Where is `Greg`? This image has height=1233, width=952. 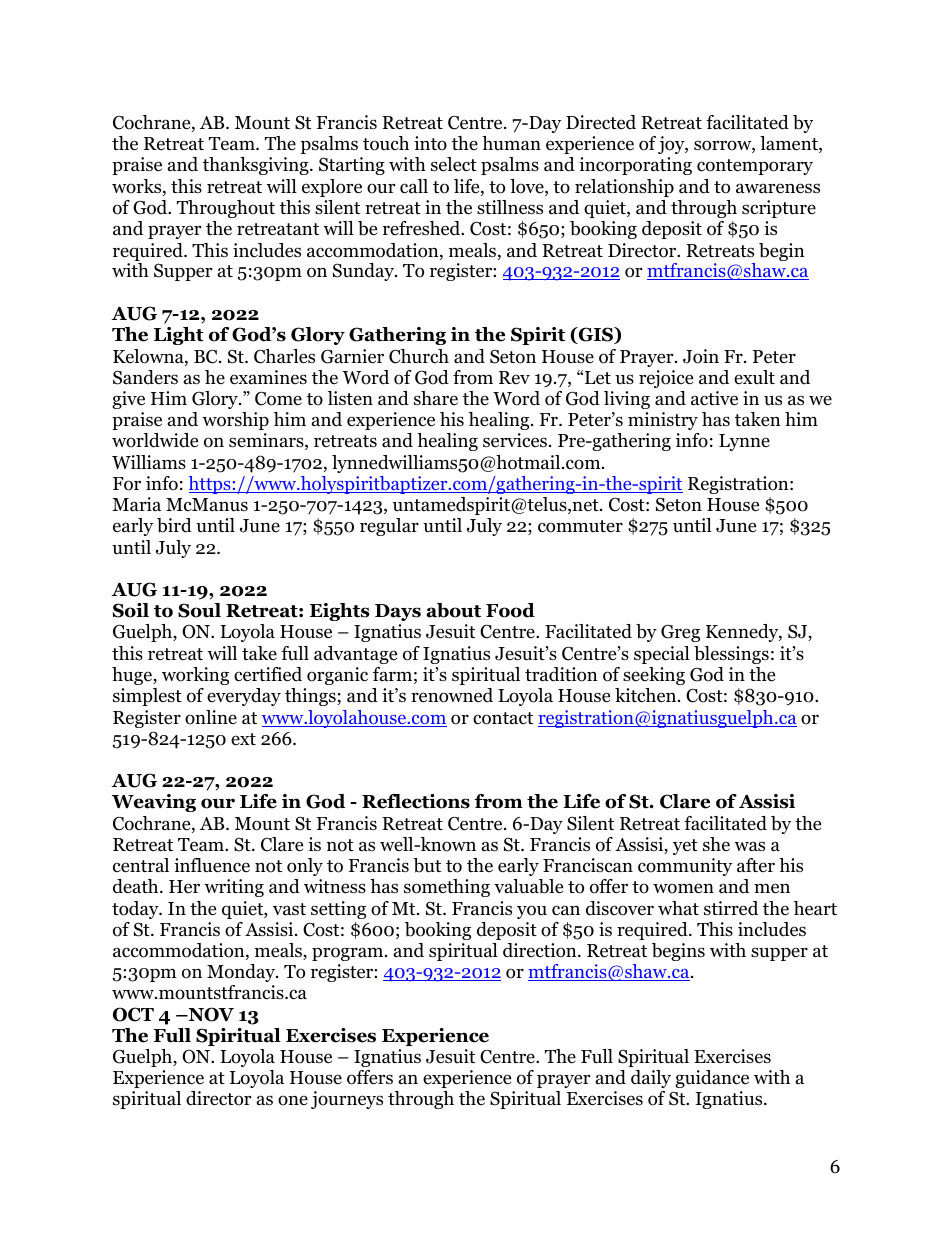
Greg is located at coordinates (680, 633).
